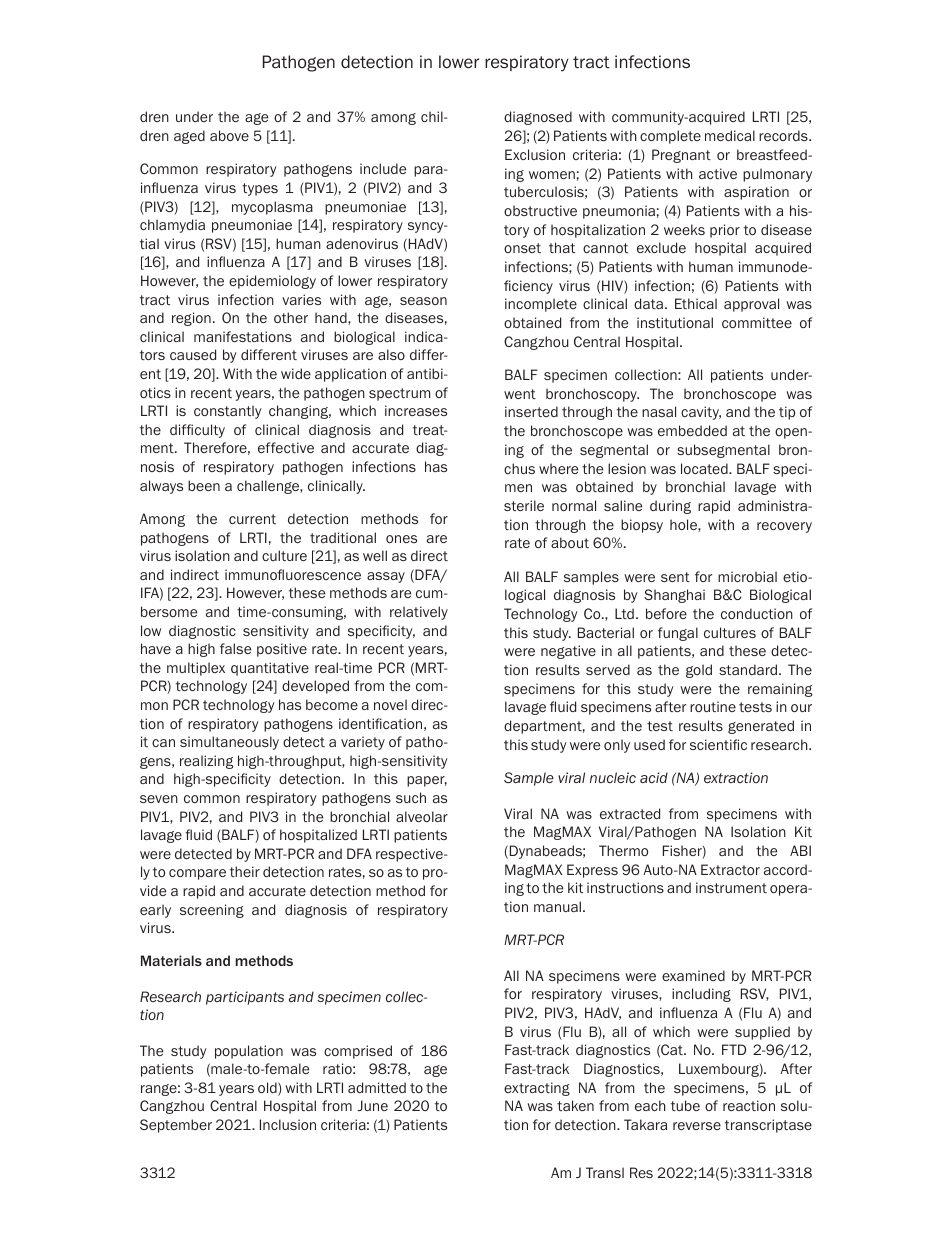 The height and width of the screenshot is (1233, 952). What do you see at coordinates (229, 135) in the screenshot?
I see `above` at bounding box center [229, 135].
